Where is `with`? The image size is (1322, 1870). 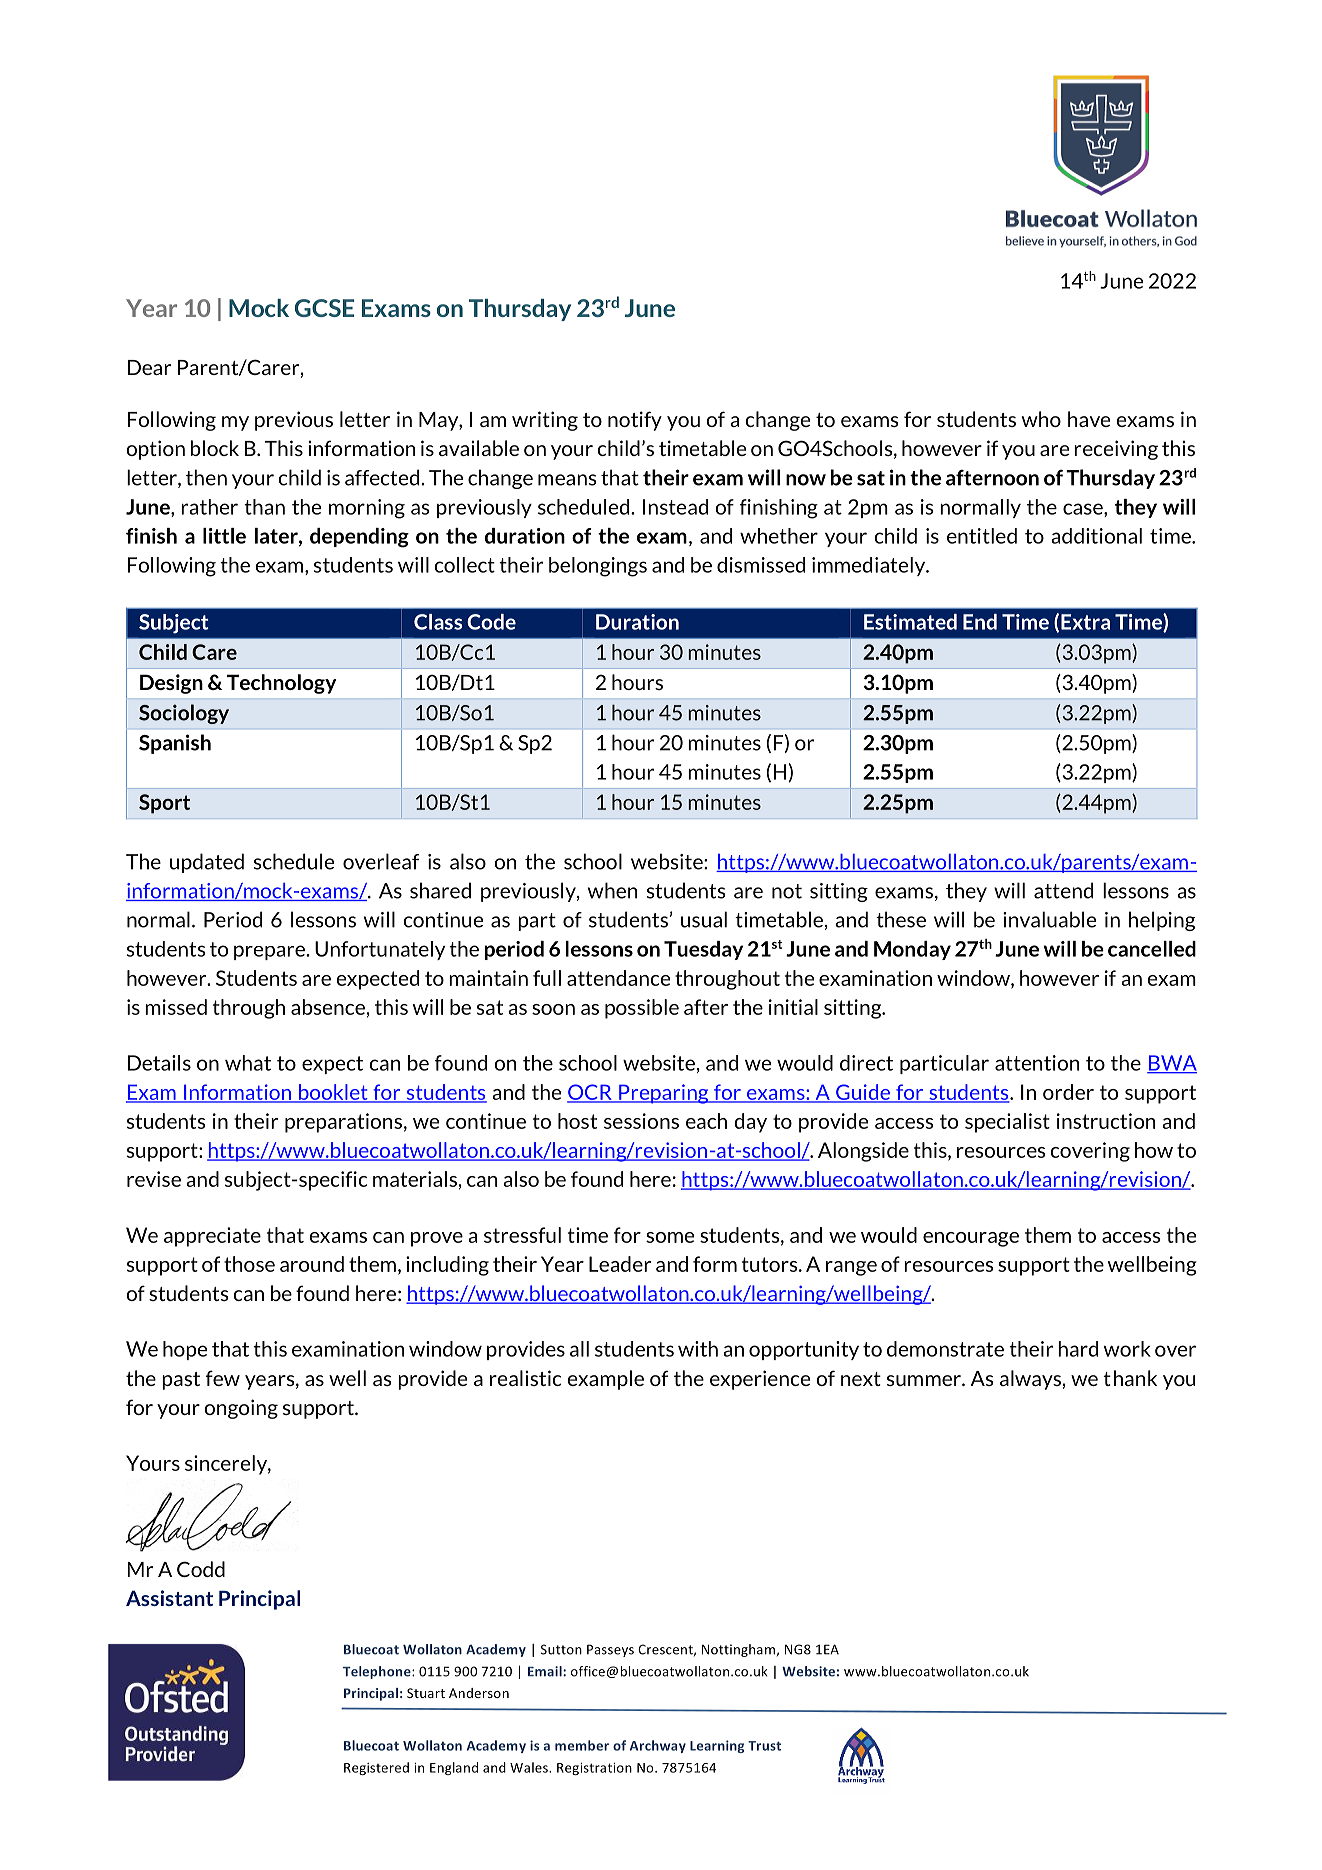 with is located at coordinates (698, 1349).
